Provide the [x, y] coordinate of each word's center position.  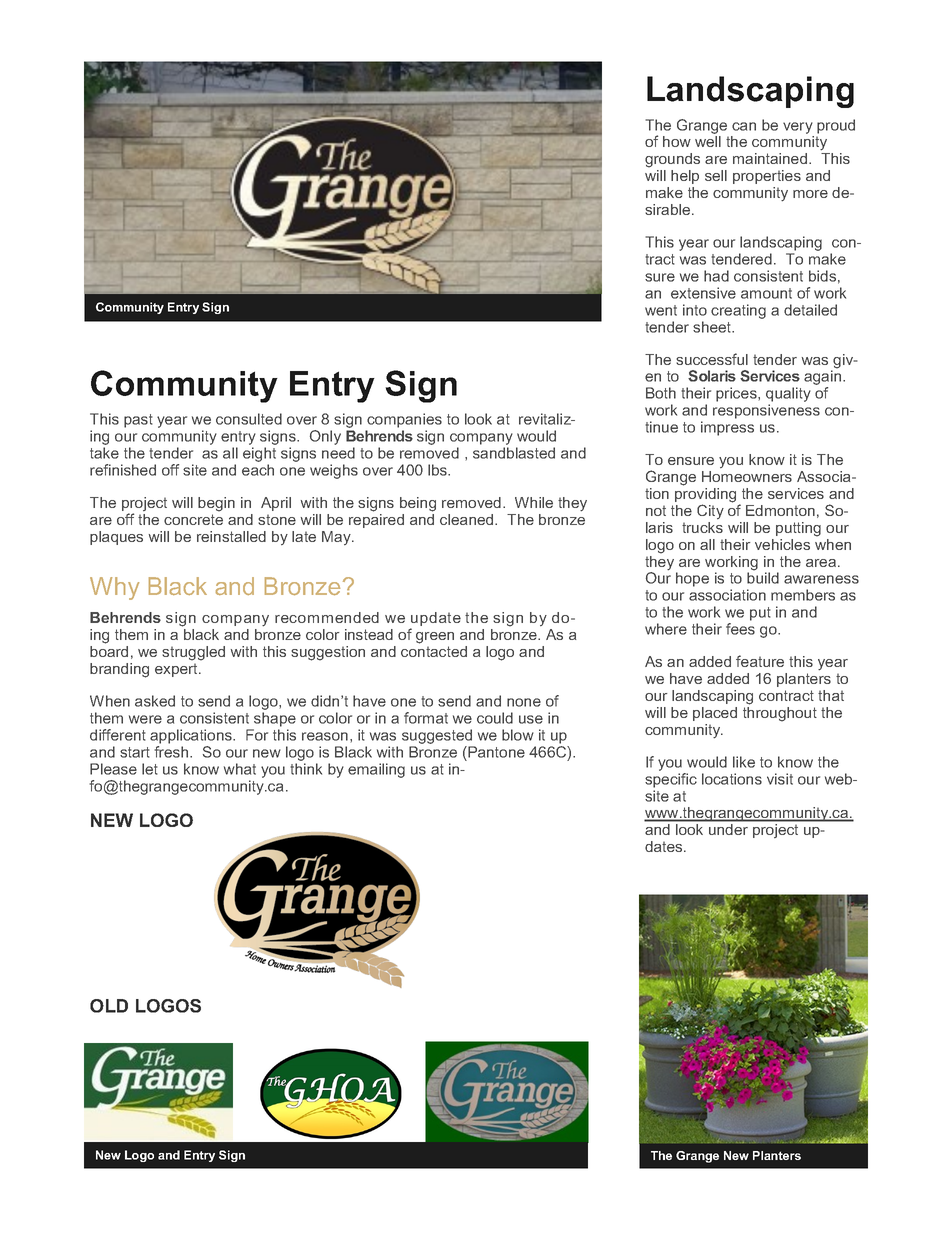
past [138, 421]
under [728, 829]
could [495, 718]
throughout [780, 713]
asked [155, 701]
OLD [109, 1006]
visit [780, 779]
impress [727, 428]
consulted [249, 419]
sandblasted [514, 453]
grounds [672, 160]
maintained [771, 158]
